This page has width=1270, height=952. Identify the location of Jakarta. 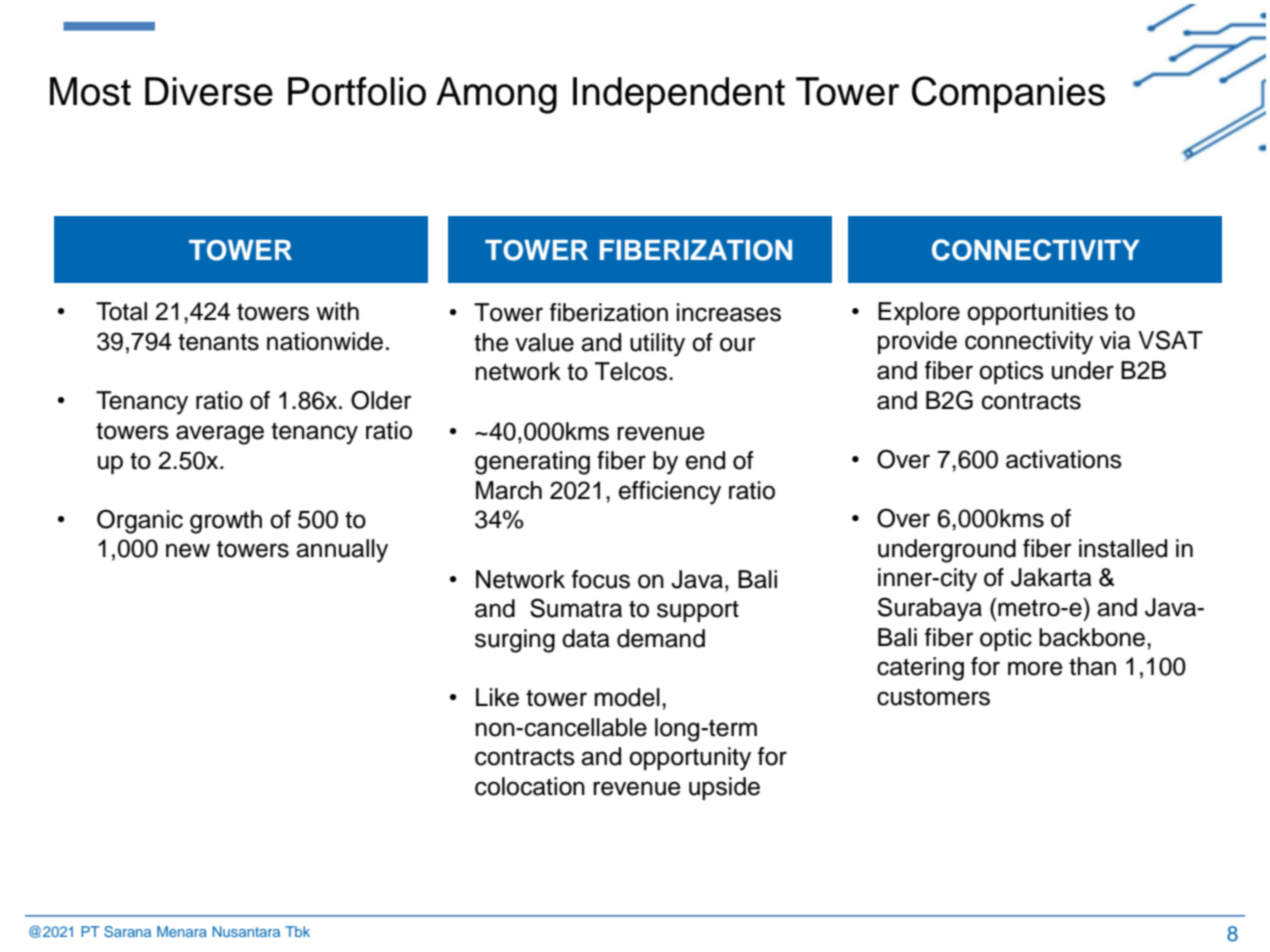
(1051, 577).
